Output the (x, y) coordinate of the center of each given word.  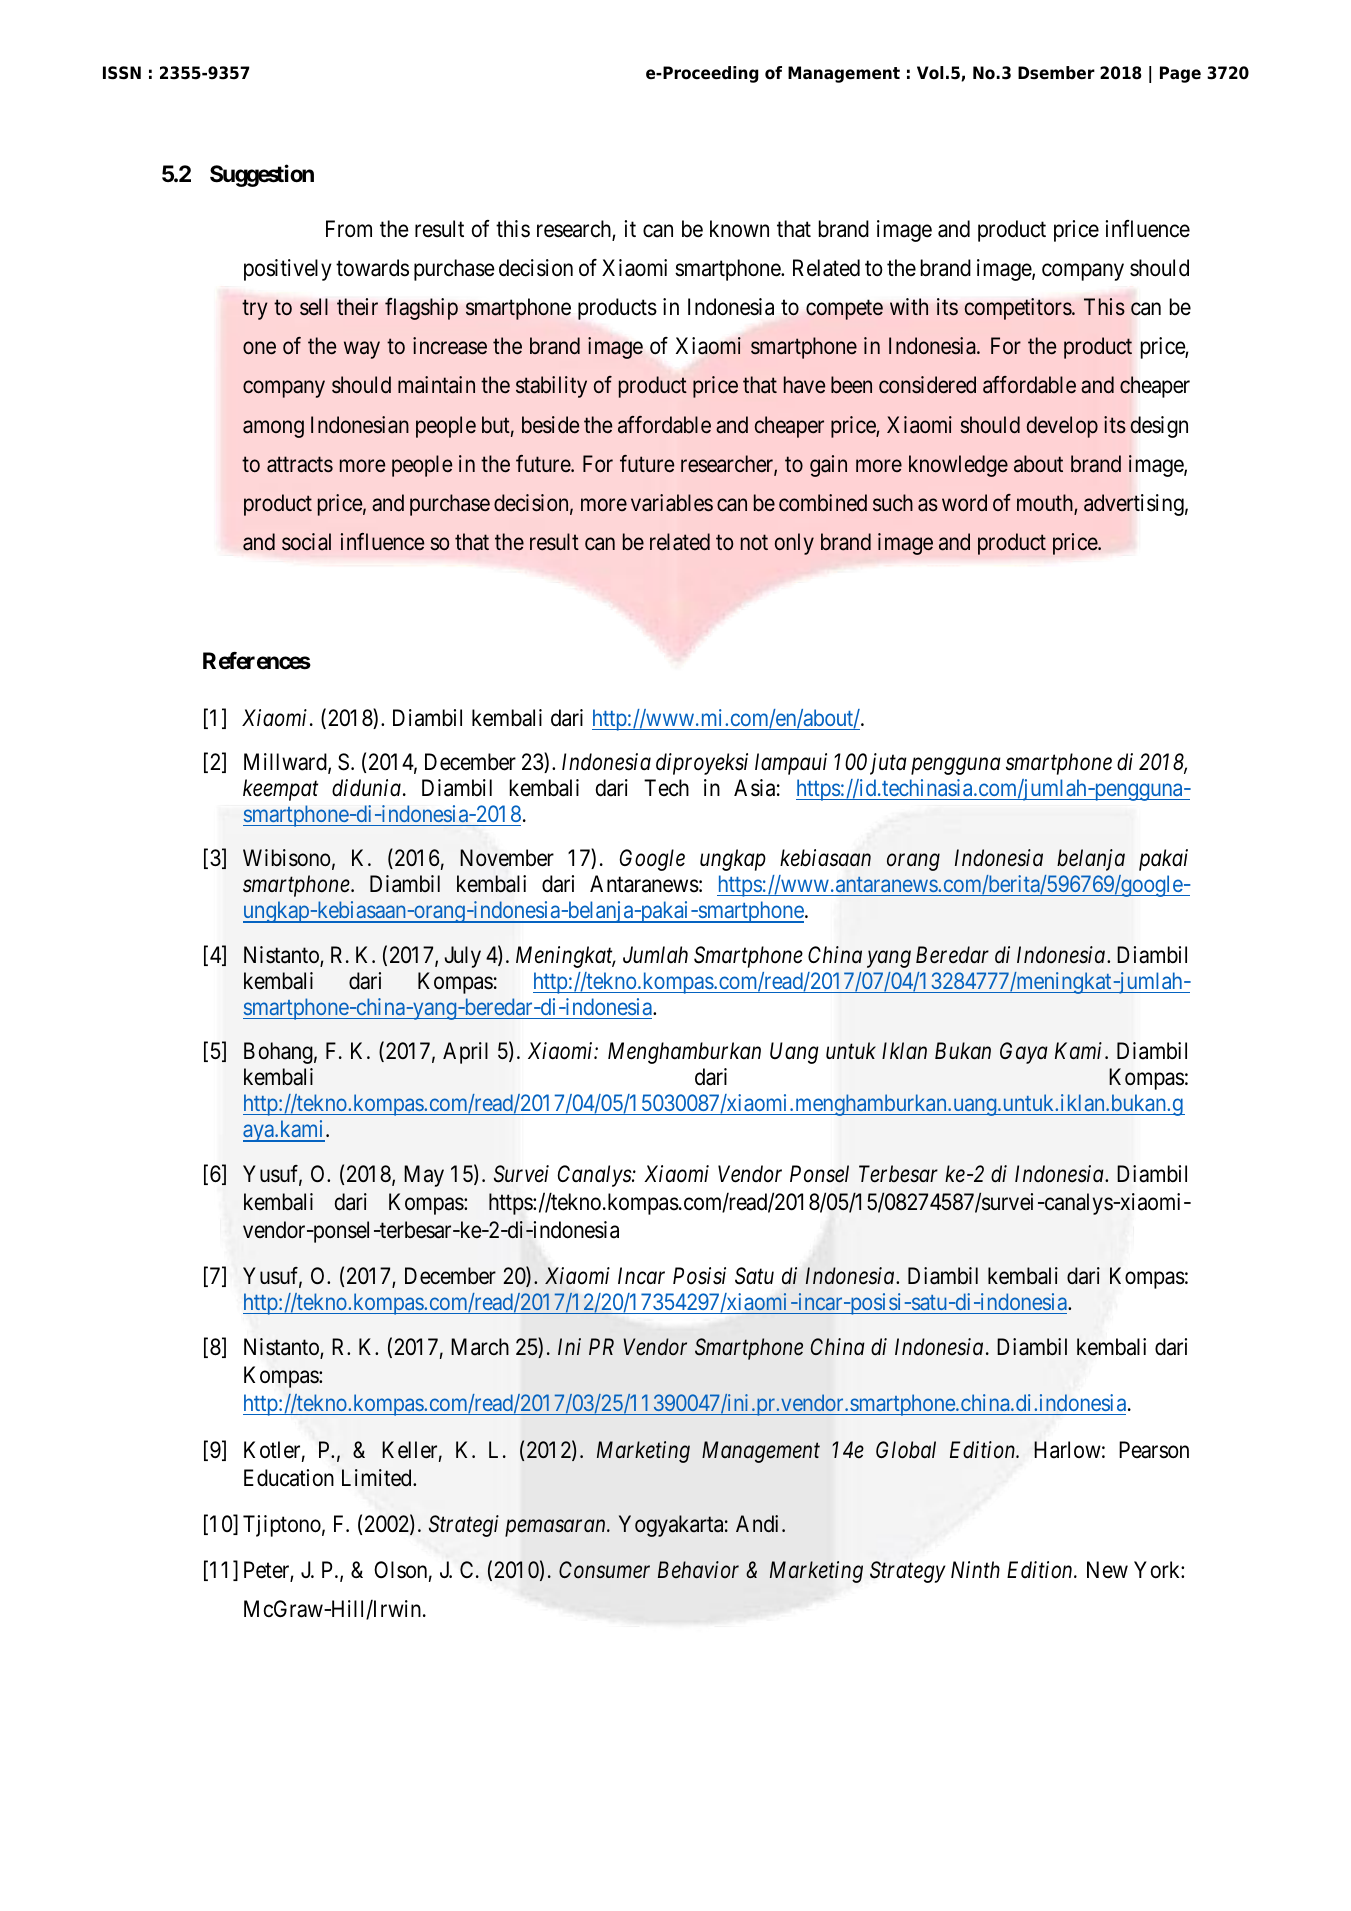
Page (1180, 74)
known (739, 228)
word (964, 502)
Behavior (698, 1569)
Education (289, 1478)
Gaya (1024, 1053)
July (462, 957)
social (306, 542)
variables (672, 503)
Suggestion (262, 175)
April (465, 1053)
